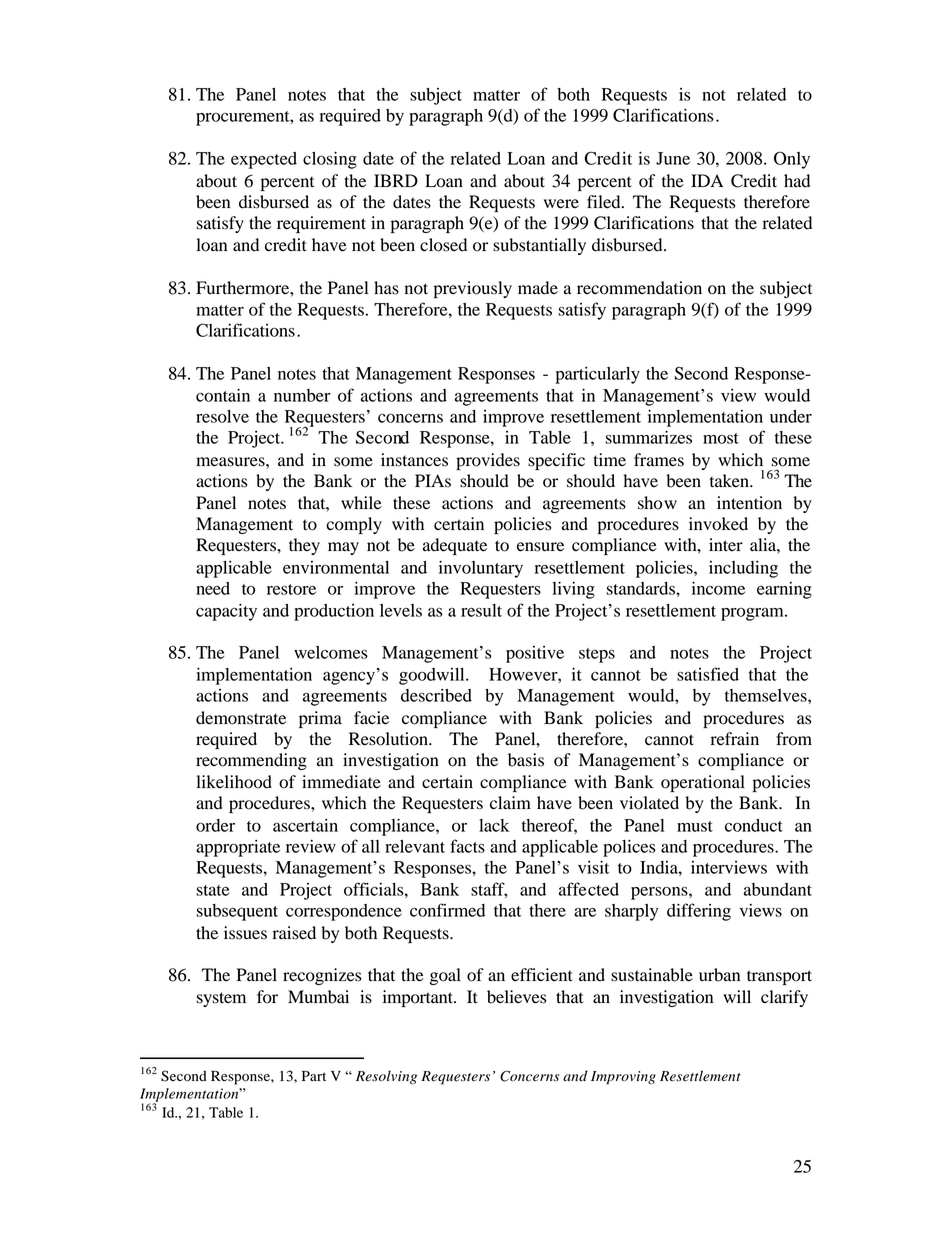 This page has width=952, height=1233. I want to click on restore, so click(291, 589).
